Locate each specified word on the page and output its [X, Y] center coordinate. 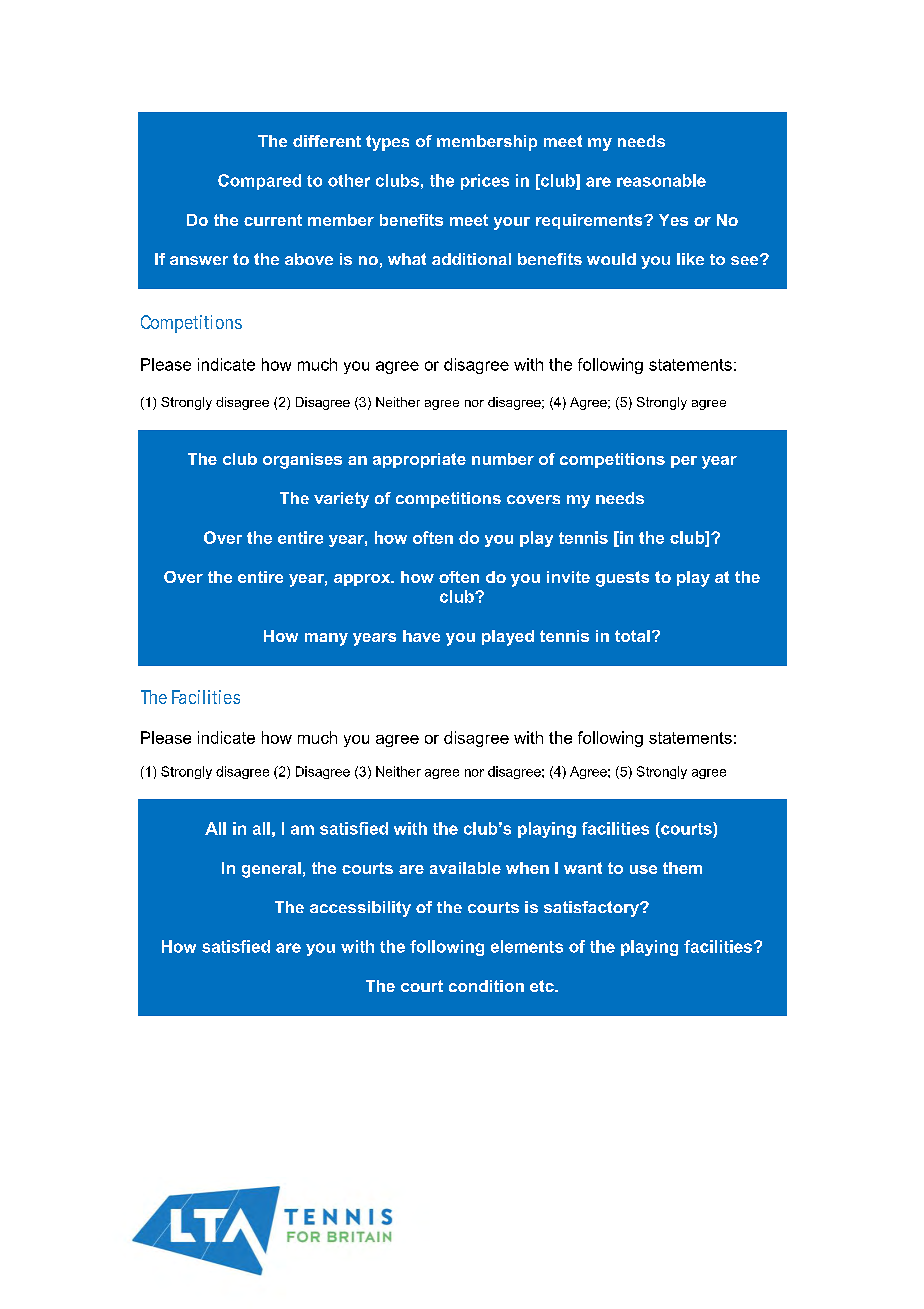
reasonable [661, 180]
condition [486, 986]
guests [622, 579]
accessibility [360, 909]
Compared [259, 182]
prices [485, 182]
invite [568, 577]
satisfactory [593, 909]
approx [363, 580]
